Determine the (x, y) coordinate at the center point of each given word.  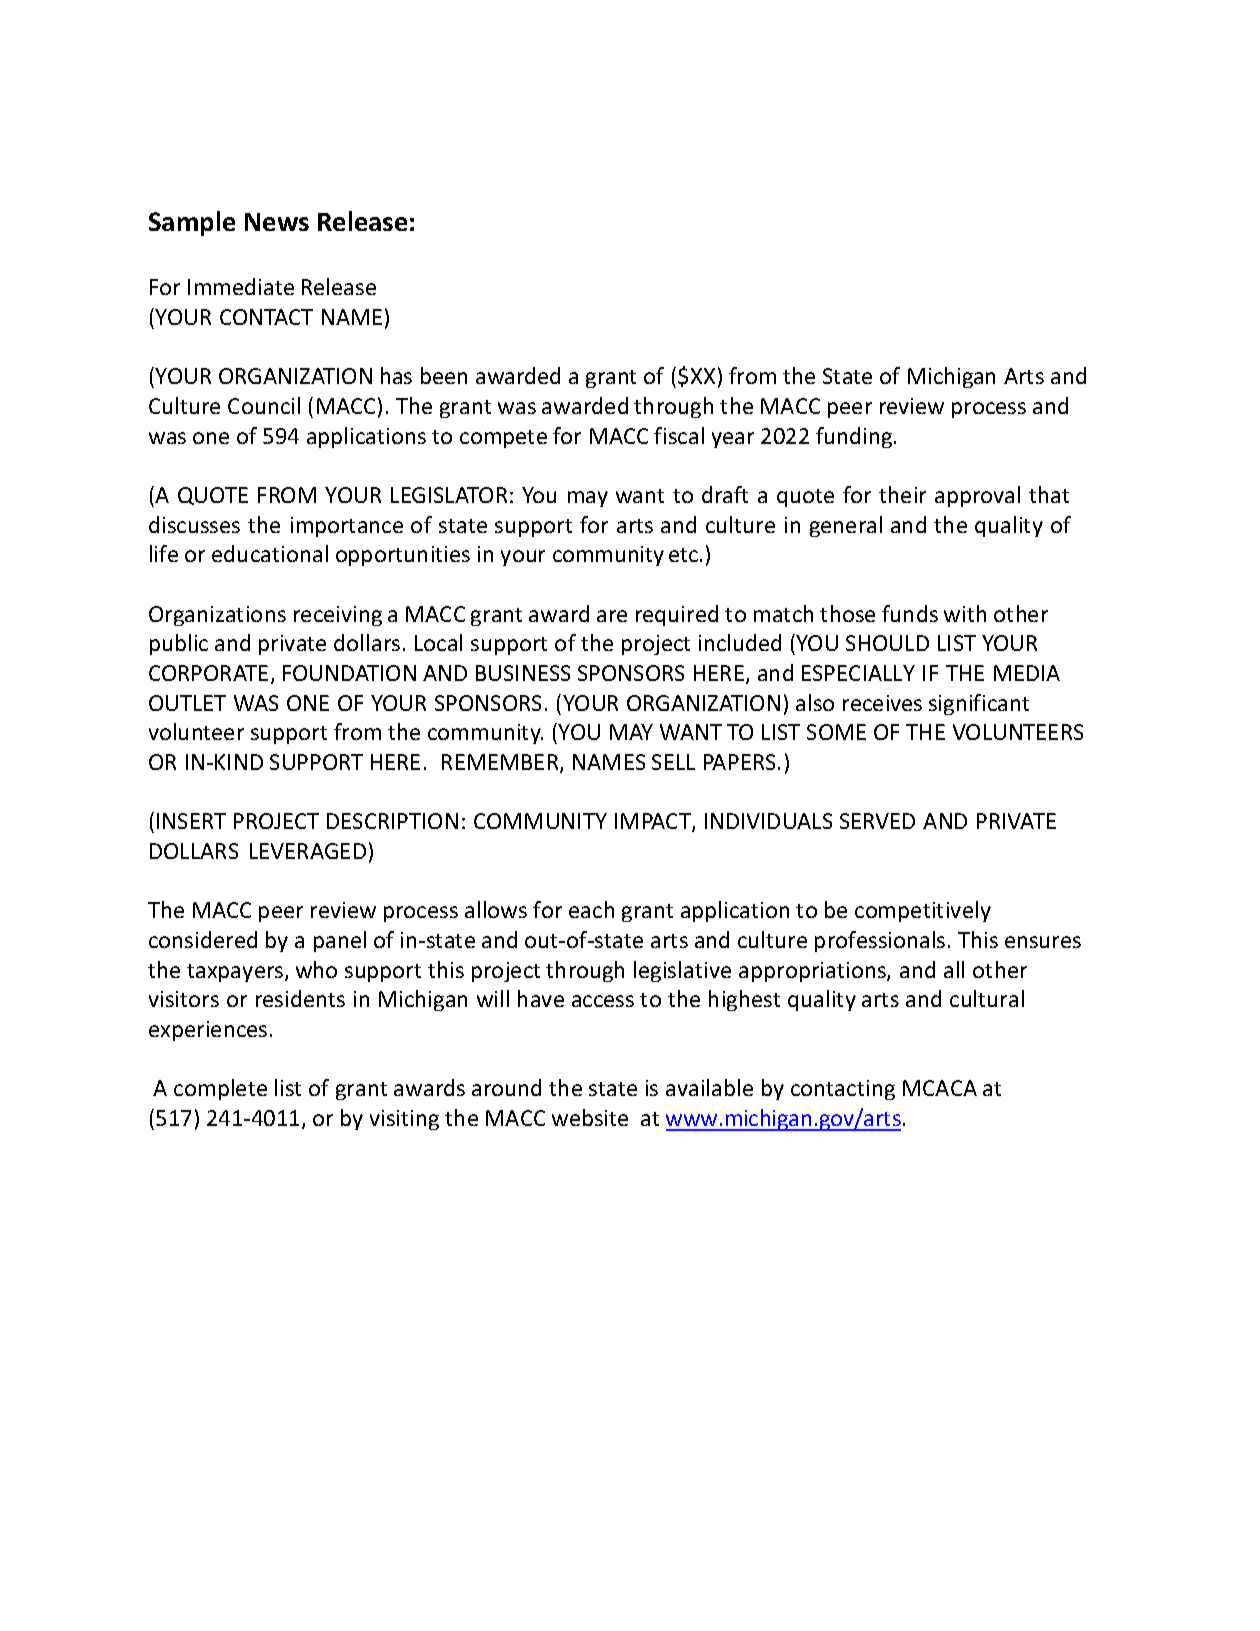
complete (220, 1089)
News (277, 222)
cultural (987, 998)
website (590, 1117)
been (444, 375)
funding (854, 437)
